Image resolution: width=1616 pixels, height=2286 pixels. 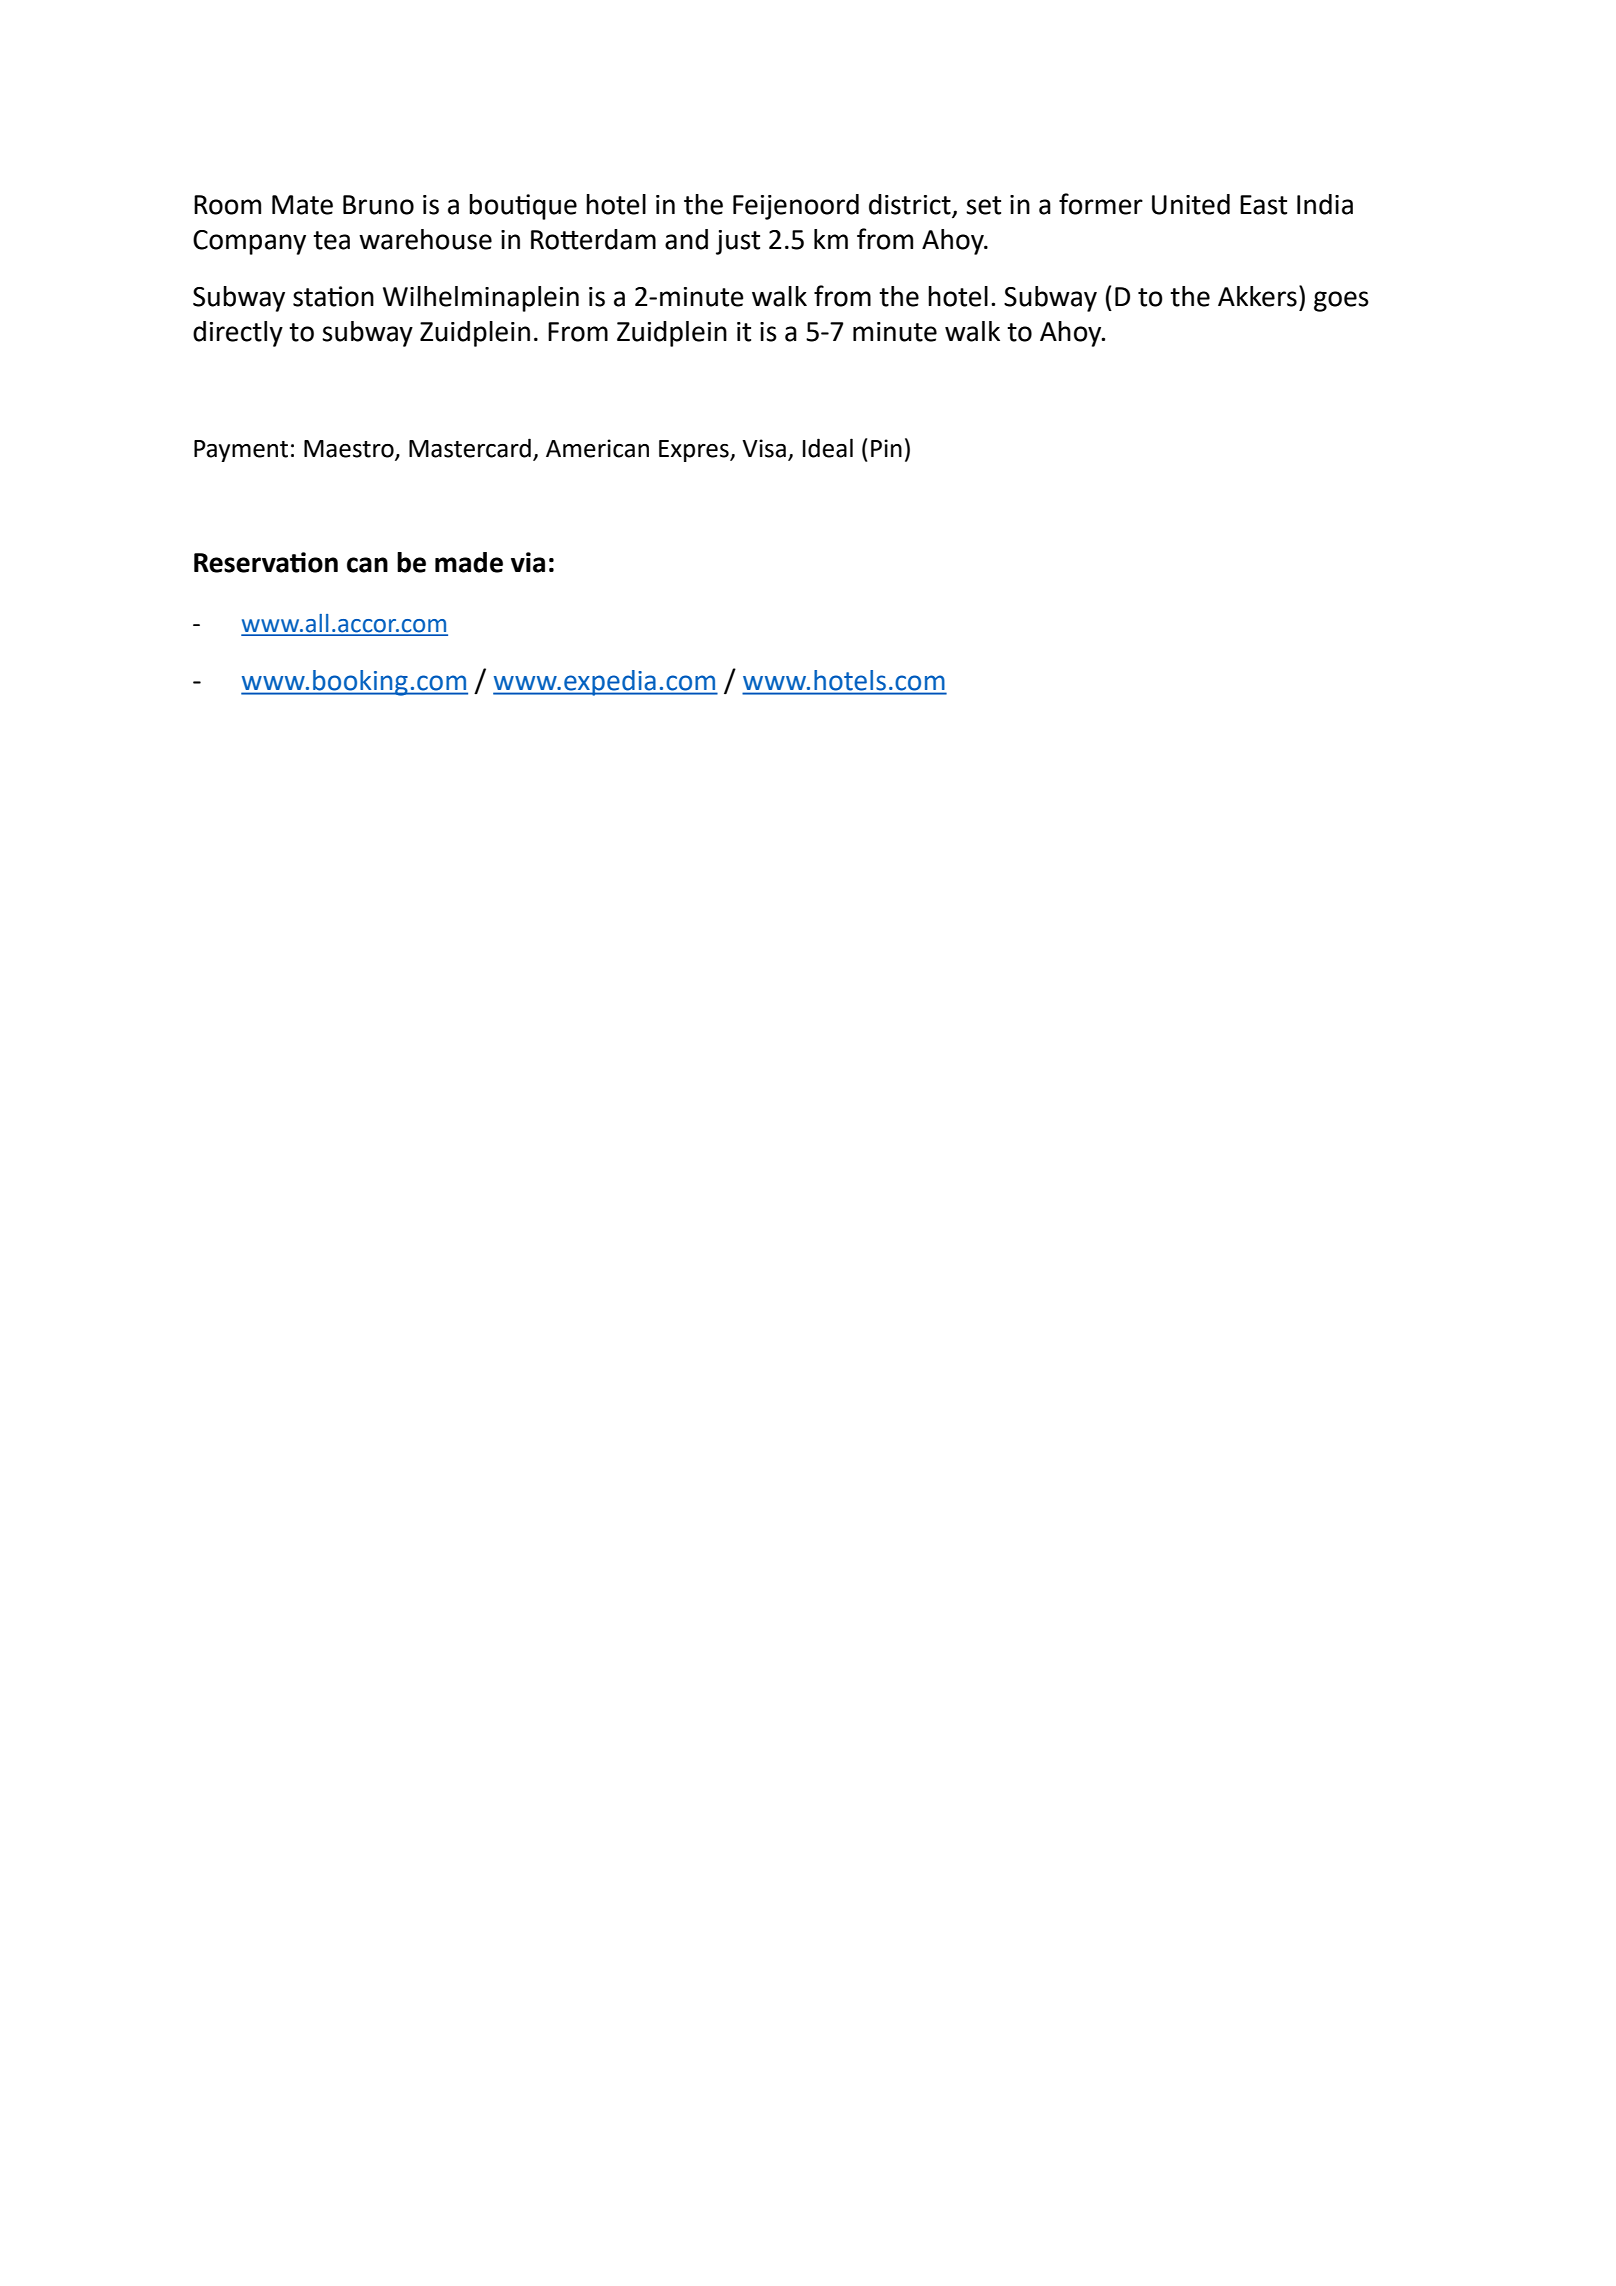 What do you see at coordinates (378, 205) in the image?
I see `Bruno` at bounding box center [378, 205].
